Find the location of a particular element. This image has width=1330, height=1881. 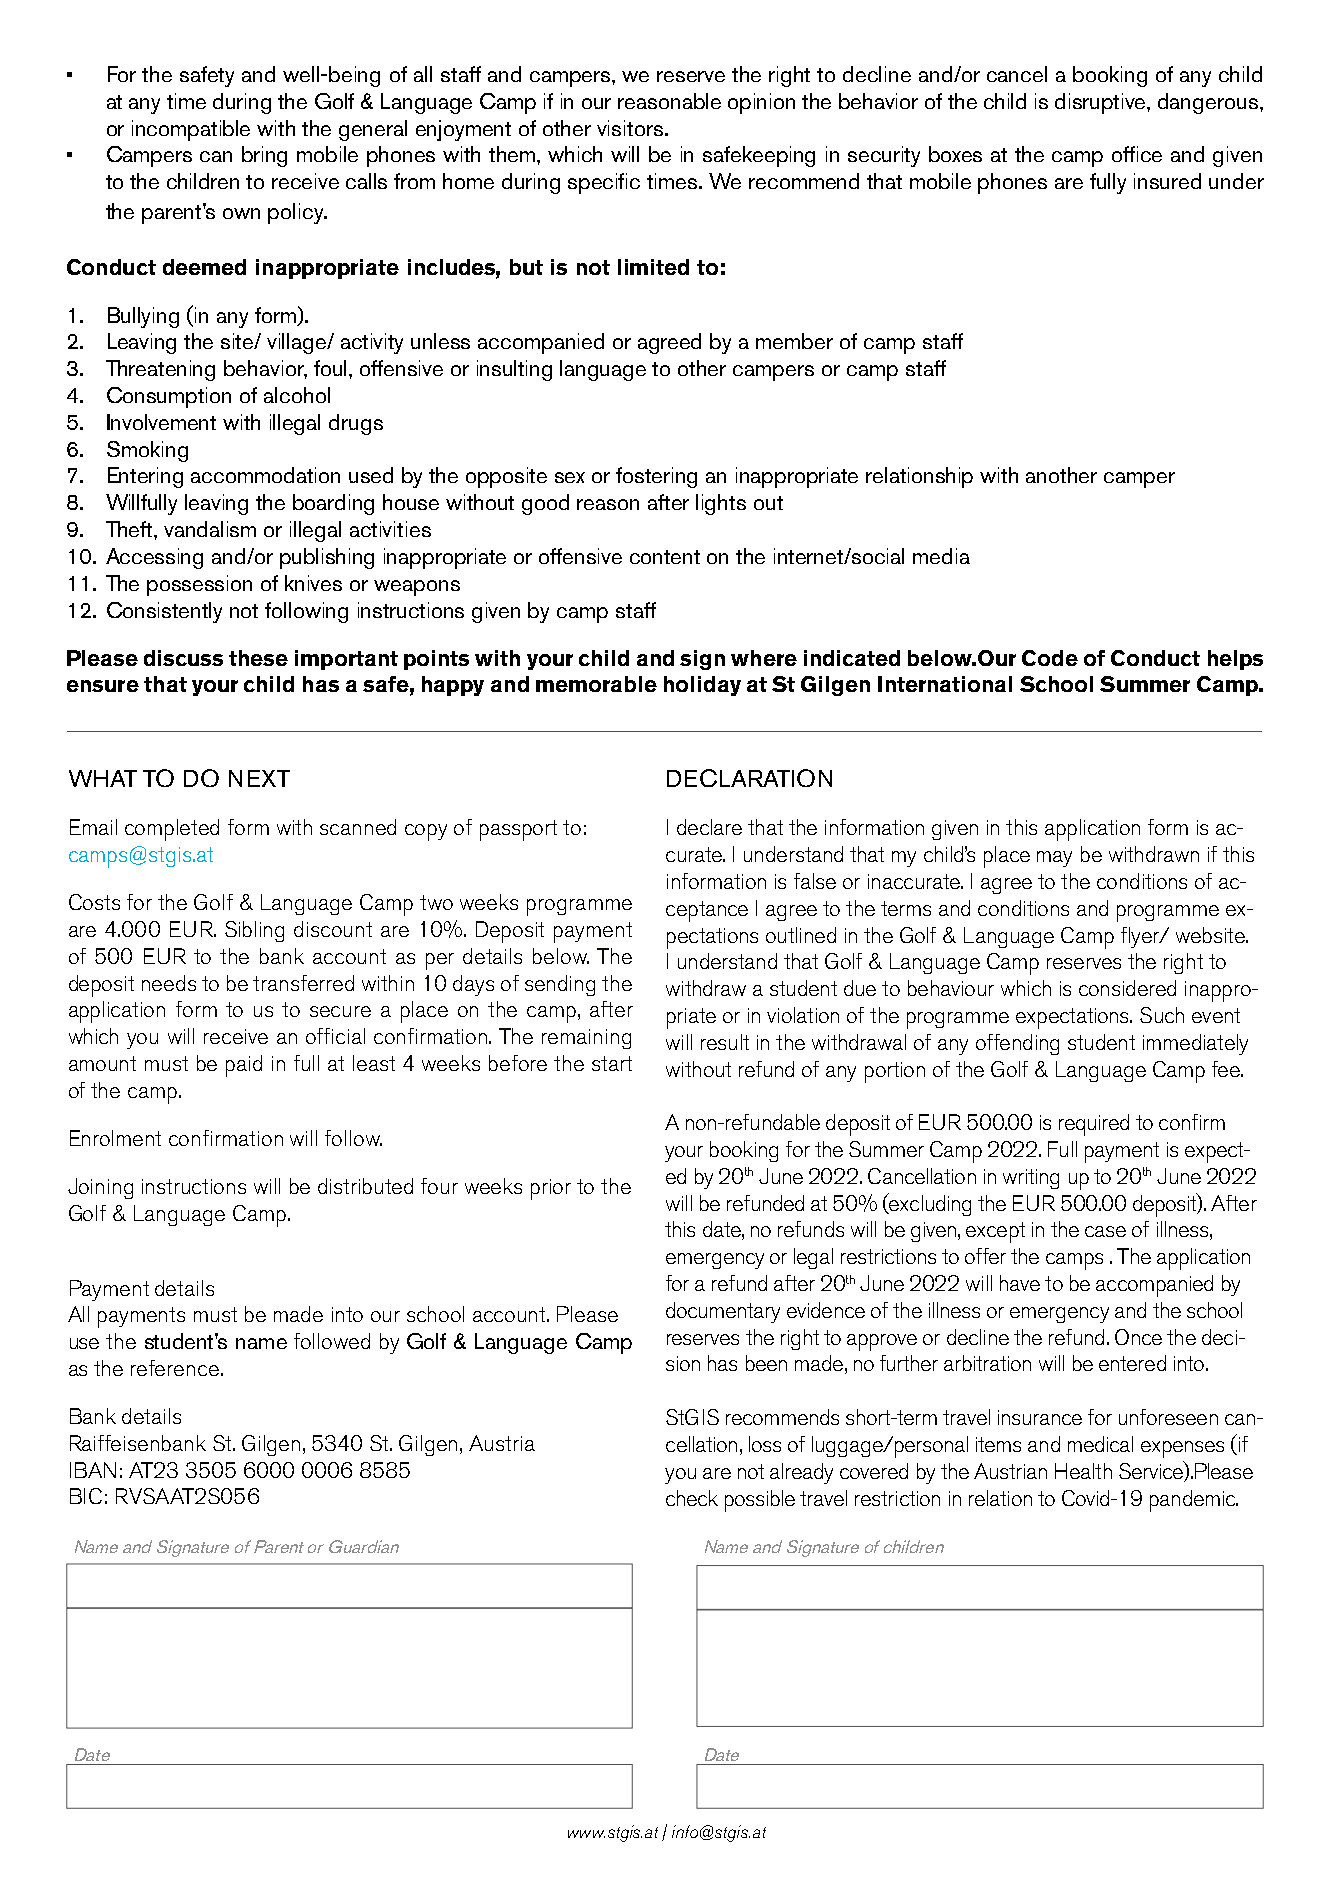

accommodation is located at coordinates (265, 475).
